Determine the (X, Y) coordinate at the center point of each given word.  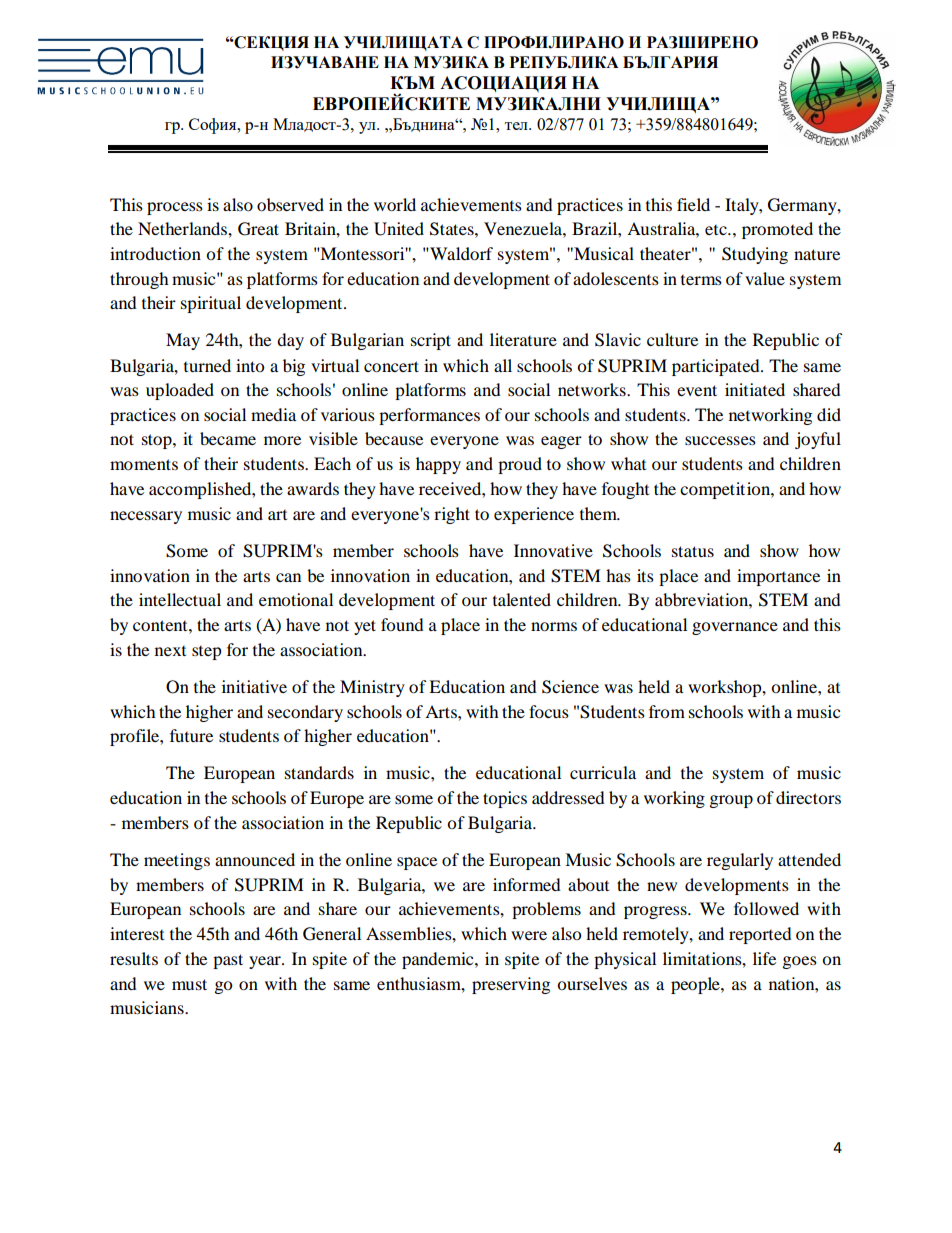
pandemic (439, 960)
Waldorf (460, 253)
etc (717, 230)
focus (549, 711)
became (228, 438)
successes (720, 440)
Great (258, 229)
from (667, 711)
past (228, 961)
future (191, 735)
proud (520, 465)
